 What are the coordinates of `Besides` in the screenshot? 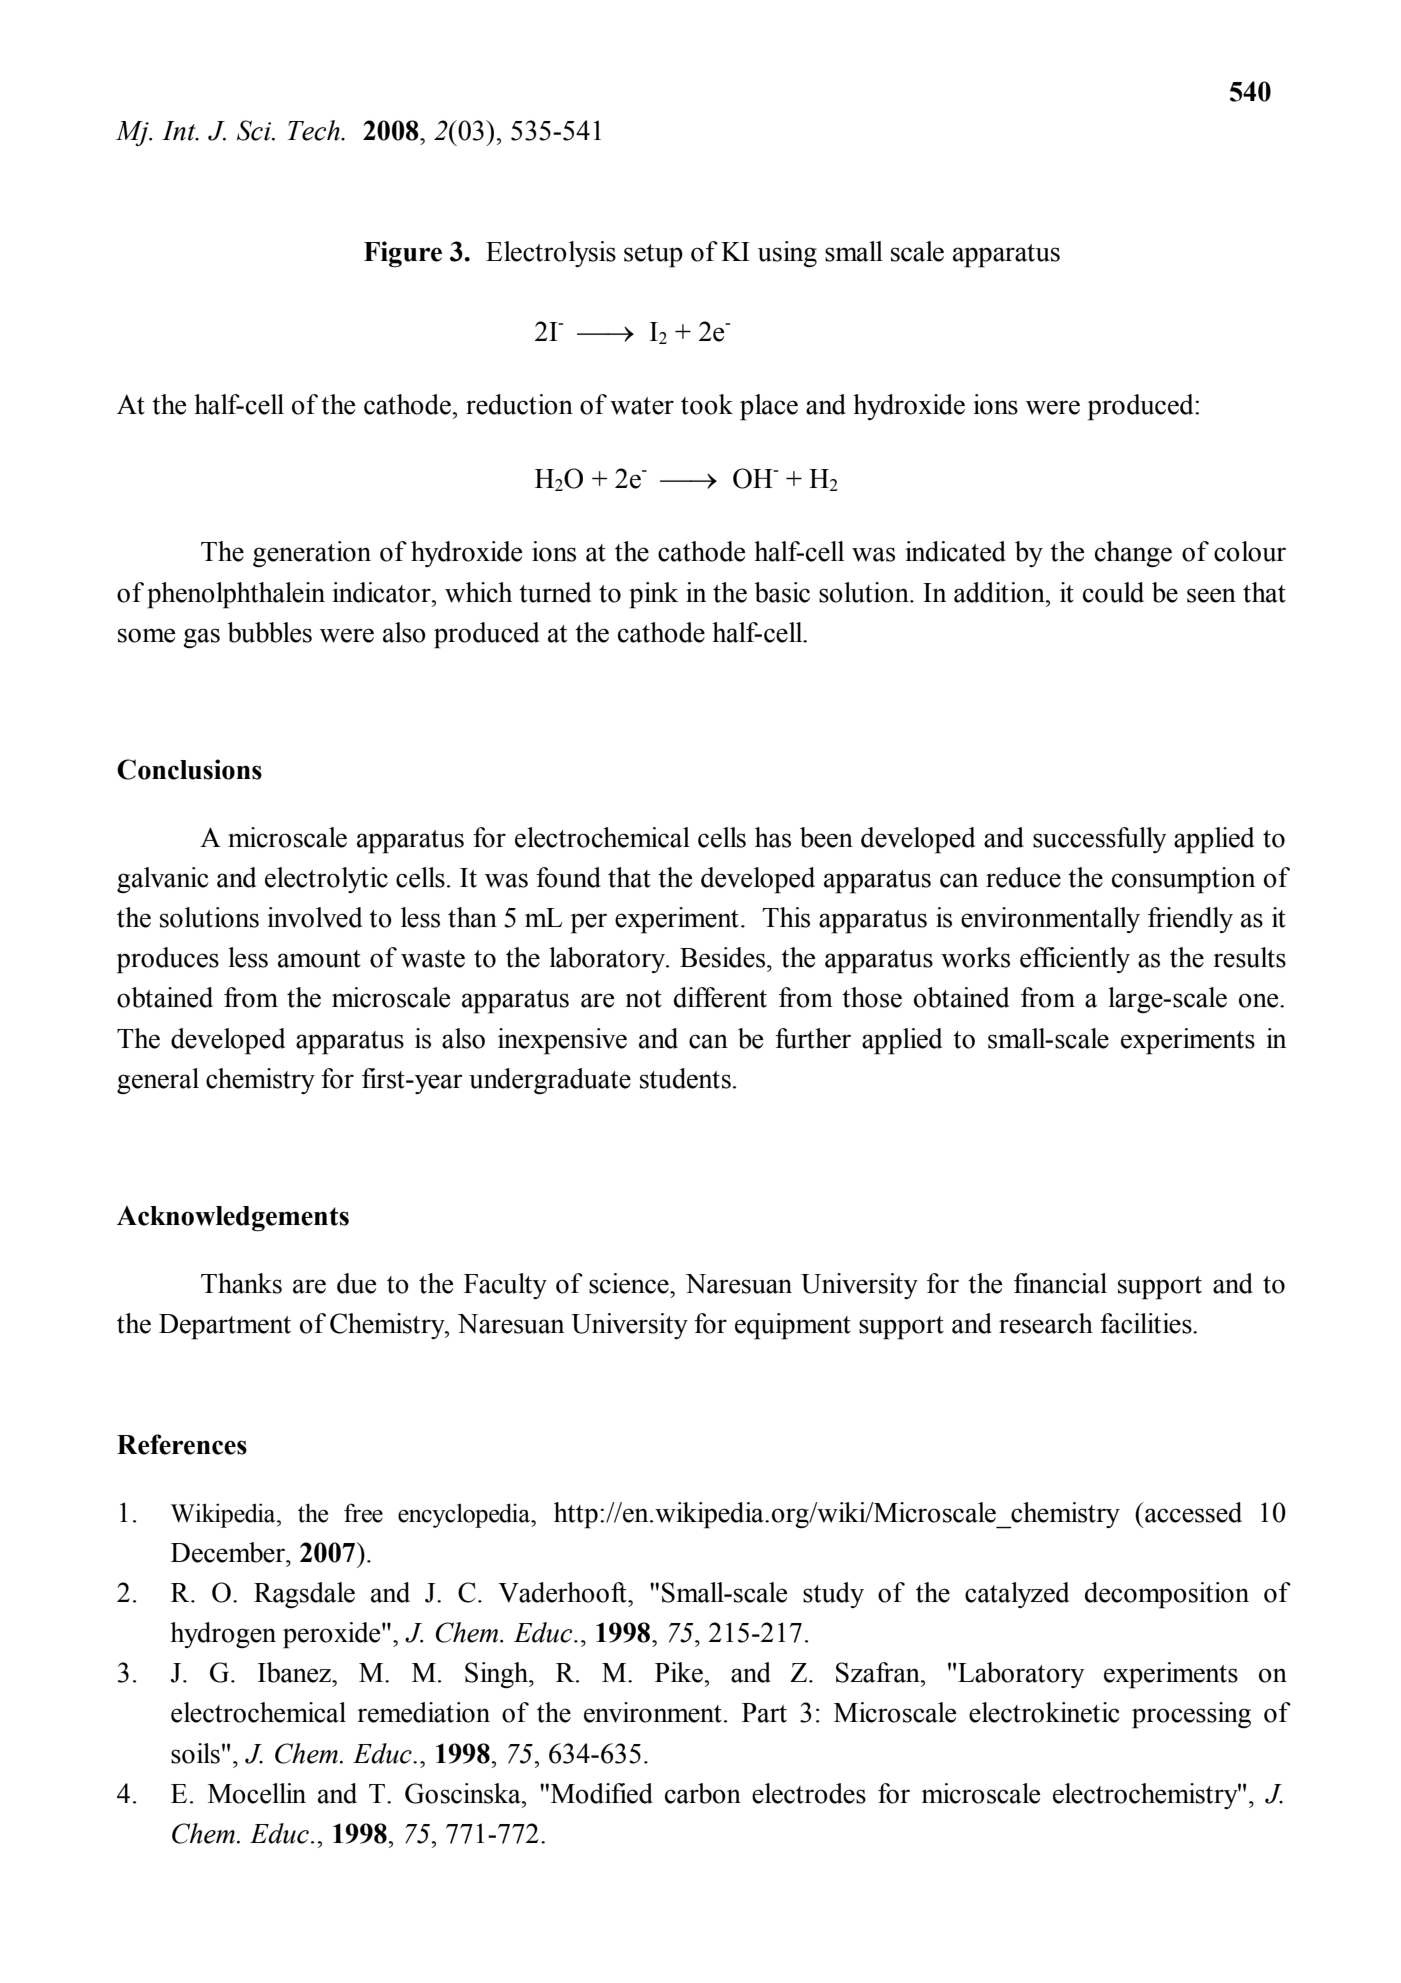 It's located at (724, 957).
